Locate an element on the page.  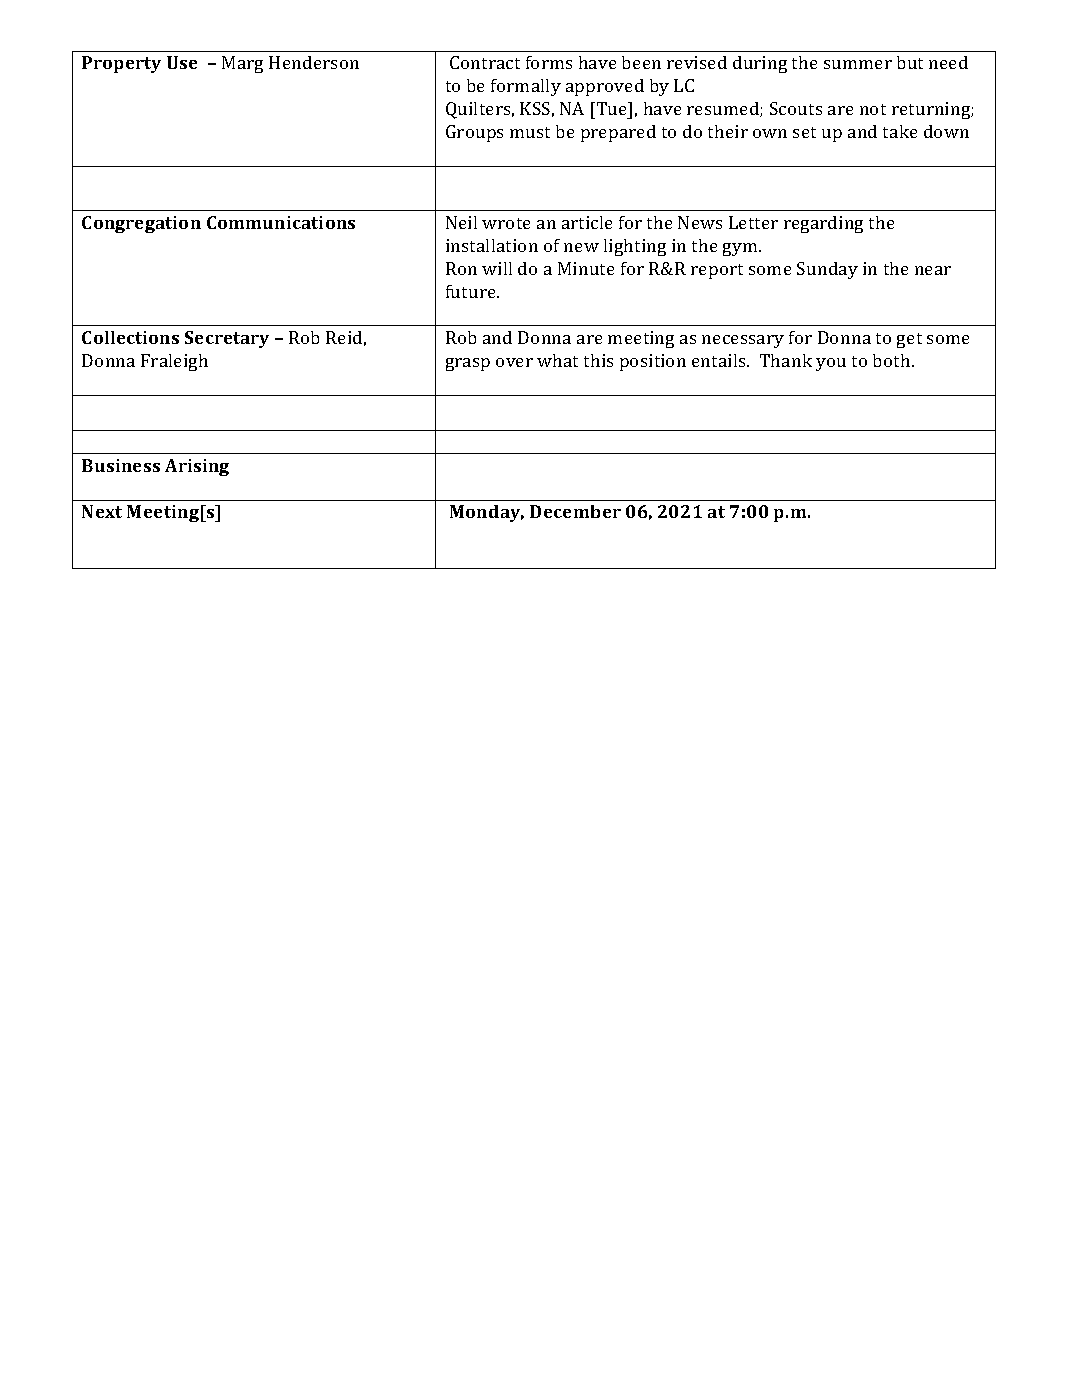
over is located at coordinates (514, 362).
